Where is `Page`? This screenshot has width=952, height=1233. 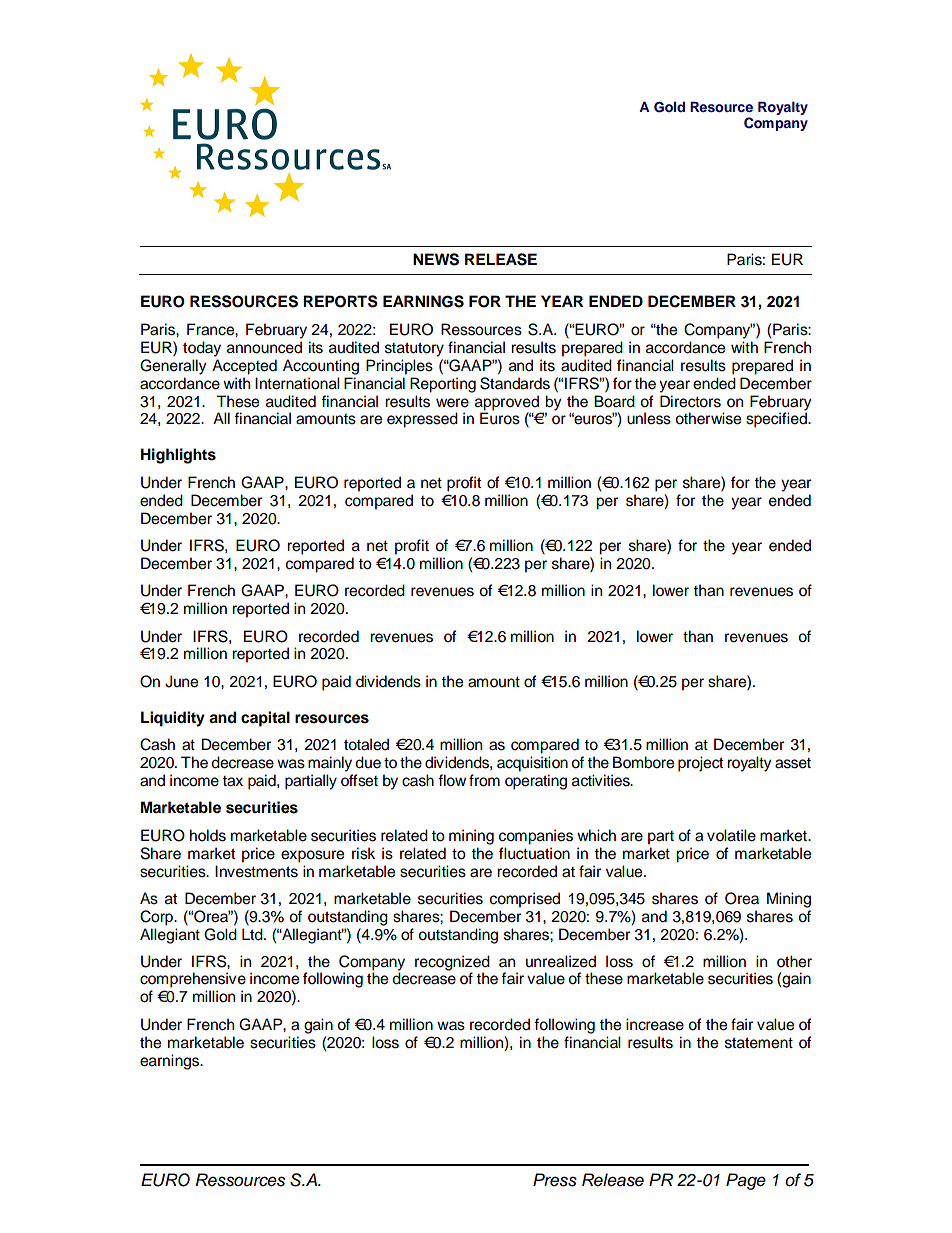 Page is located at coordinates (746, 1181).
